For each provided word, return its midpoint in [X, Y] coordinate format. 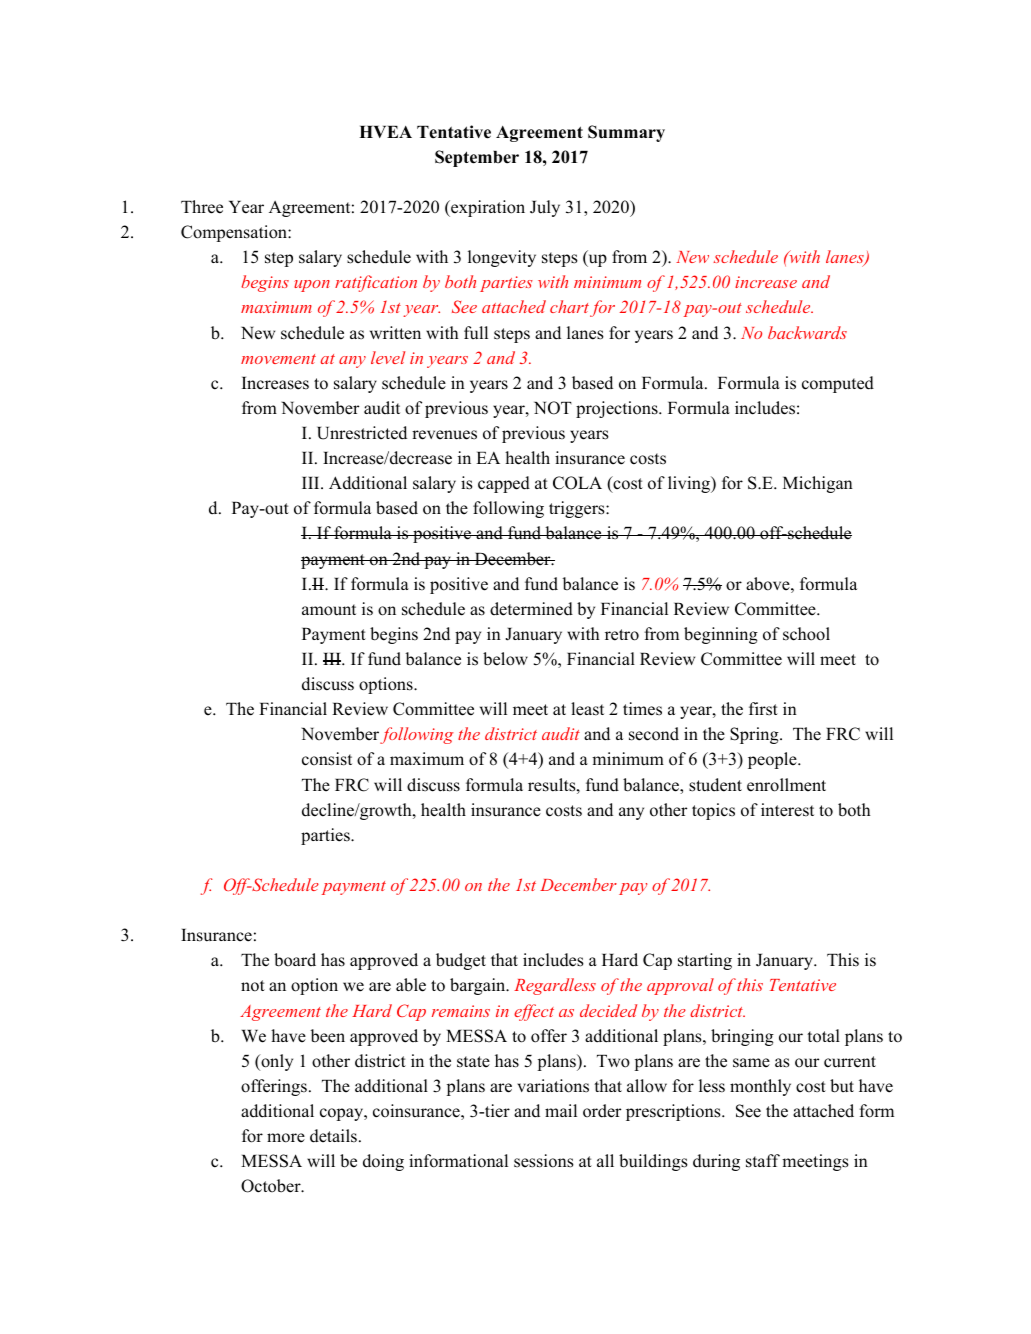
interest [787, 810]
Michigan [818, 484]
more [286, 1138]
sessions [544, 1161]
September [477, 158]
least [587, 709]
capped [504, 484]
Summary [626, 133]
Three [202, 207]
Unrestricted [362, 433]
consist [327, 759]
